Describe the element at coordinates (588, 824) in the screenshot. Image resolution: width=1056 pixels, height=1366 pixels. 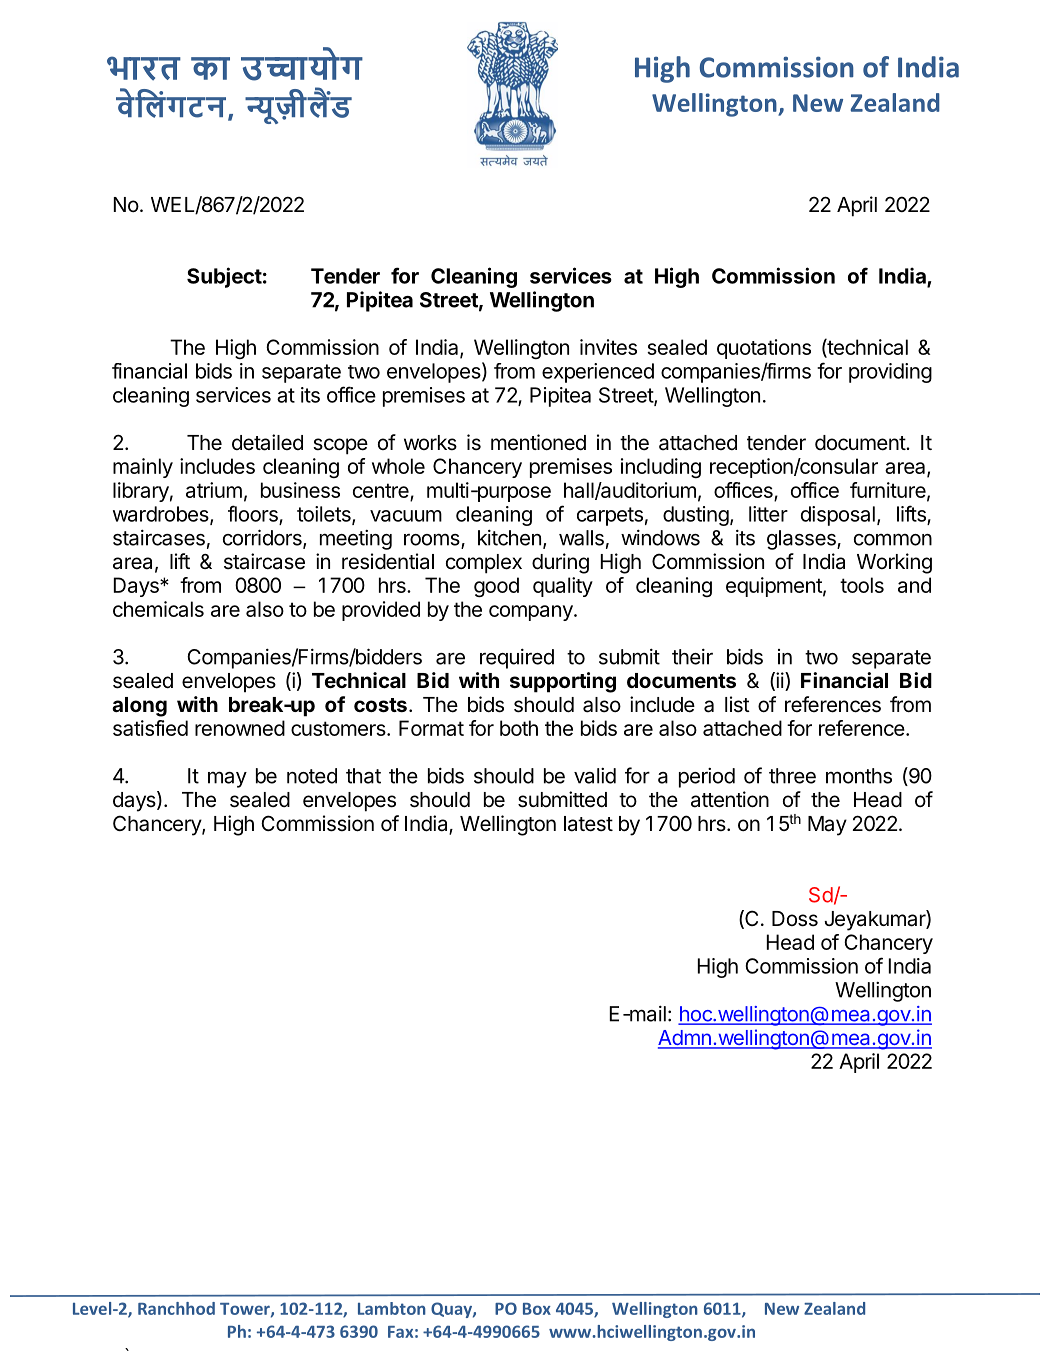
I see `latest` at that location.
